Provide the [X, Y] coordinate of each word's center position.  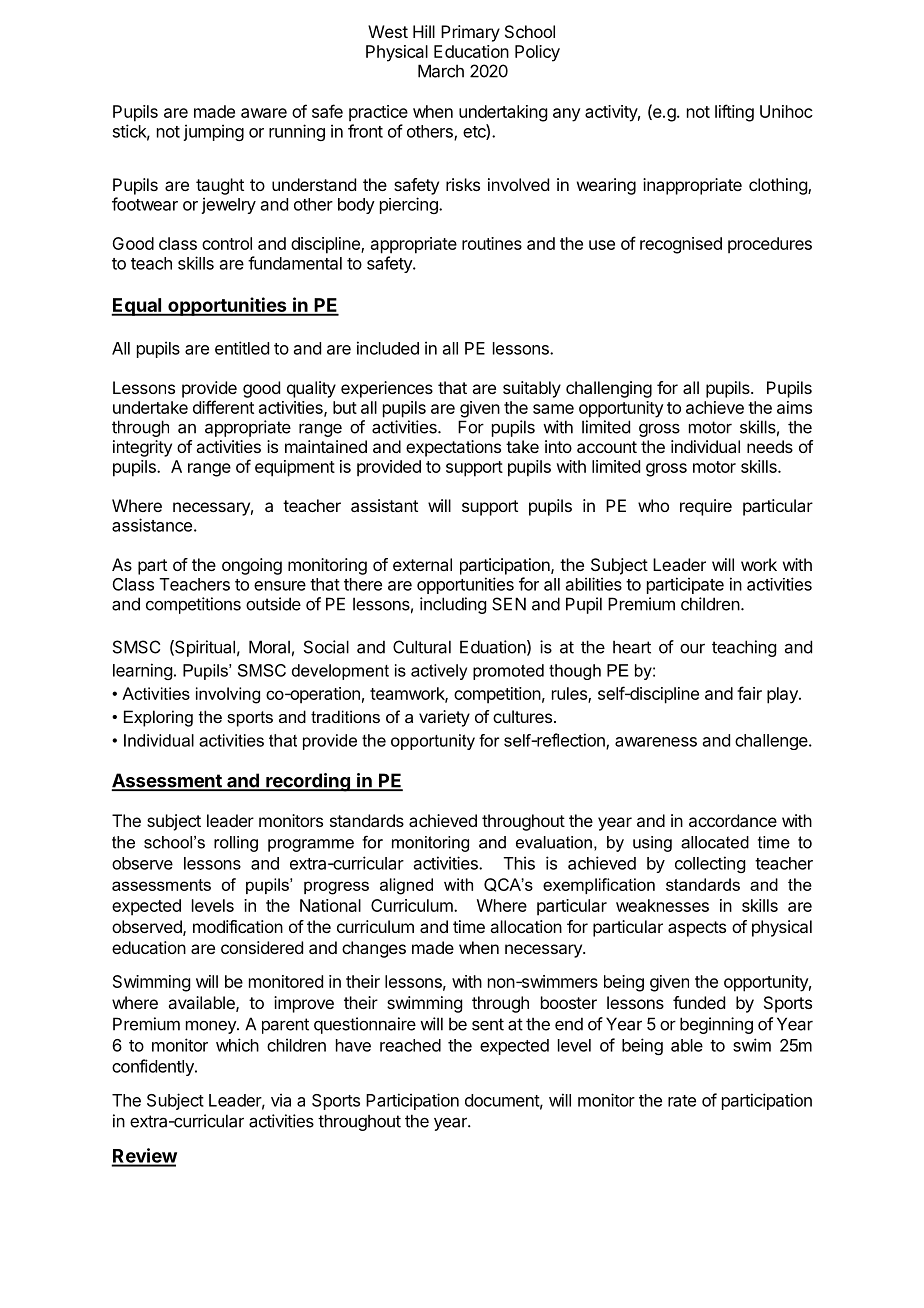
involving [228, 695]
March [441, 71]
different [223, 407]
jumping [213, 132]
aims [794, 407]
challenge [772, 742]
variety [444, 718]
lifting [734, 113]
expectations [453, 448]
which [237, 1045]
